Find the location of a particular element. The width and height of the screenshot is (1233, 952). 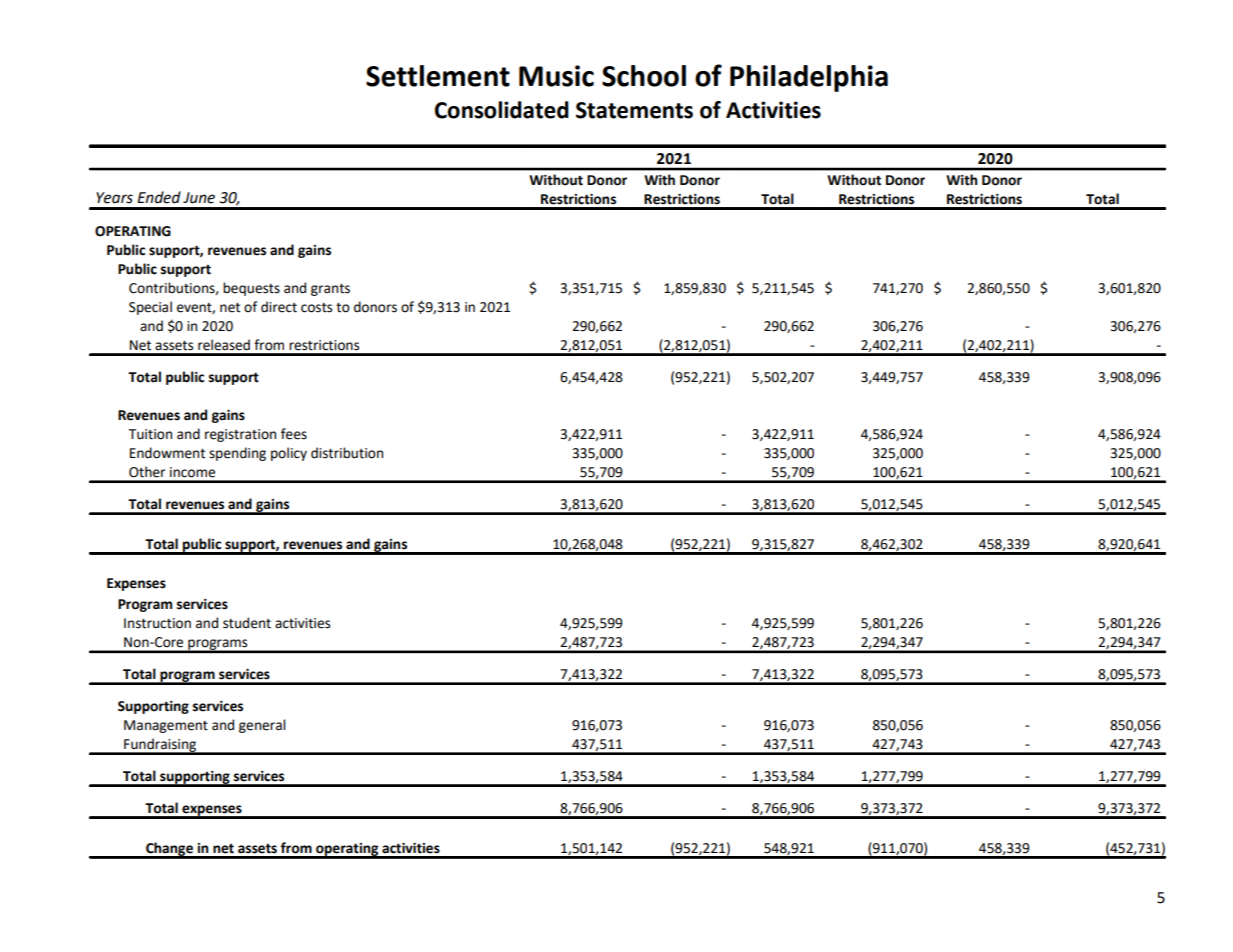

June is located at coordinates (199, 198).
